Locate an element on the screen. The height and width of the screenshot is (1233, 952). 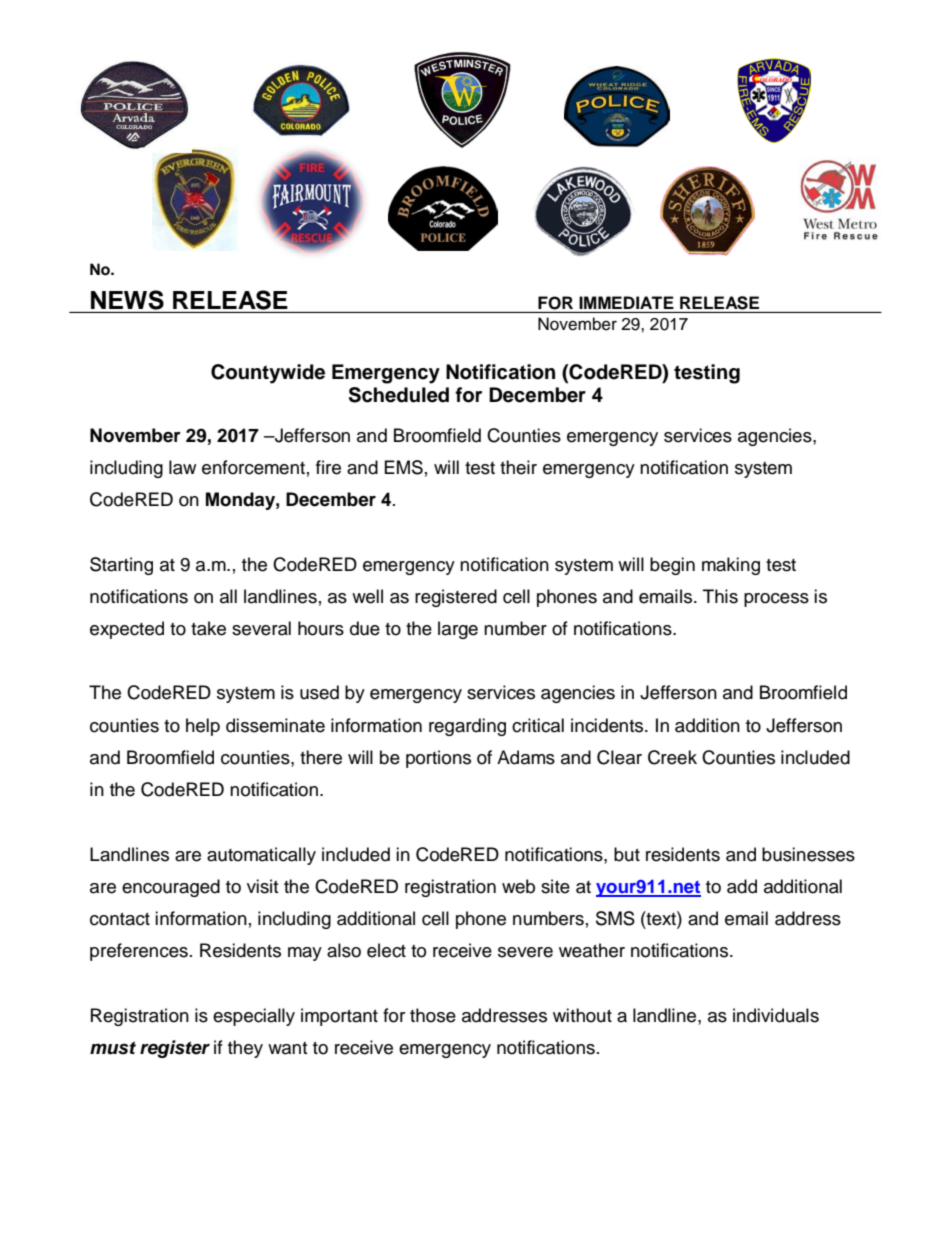
Scheduled is located at coordinates (399, 395).
